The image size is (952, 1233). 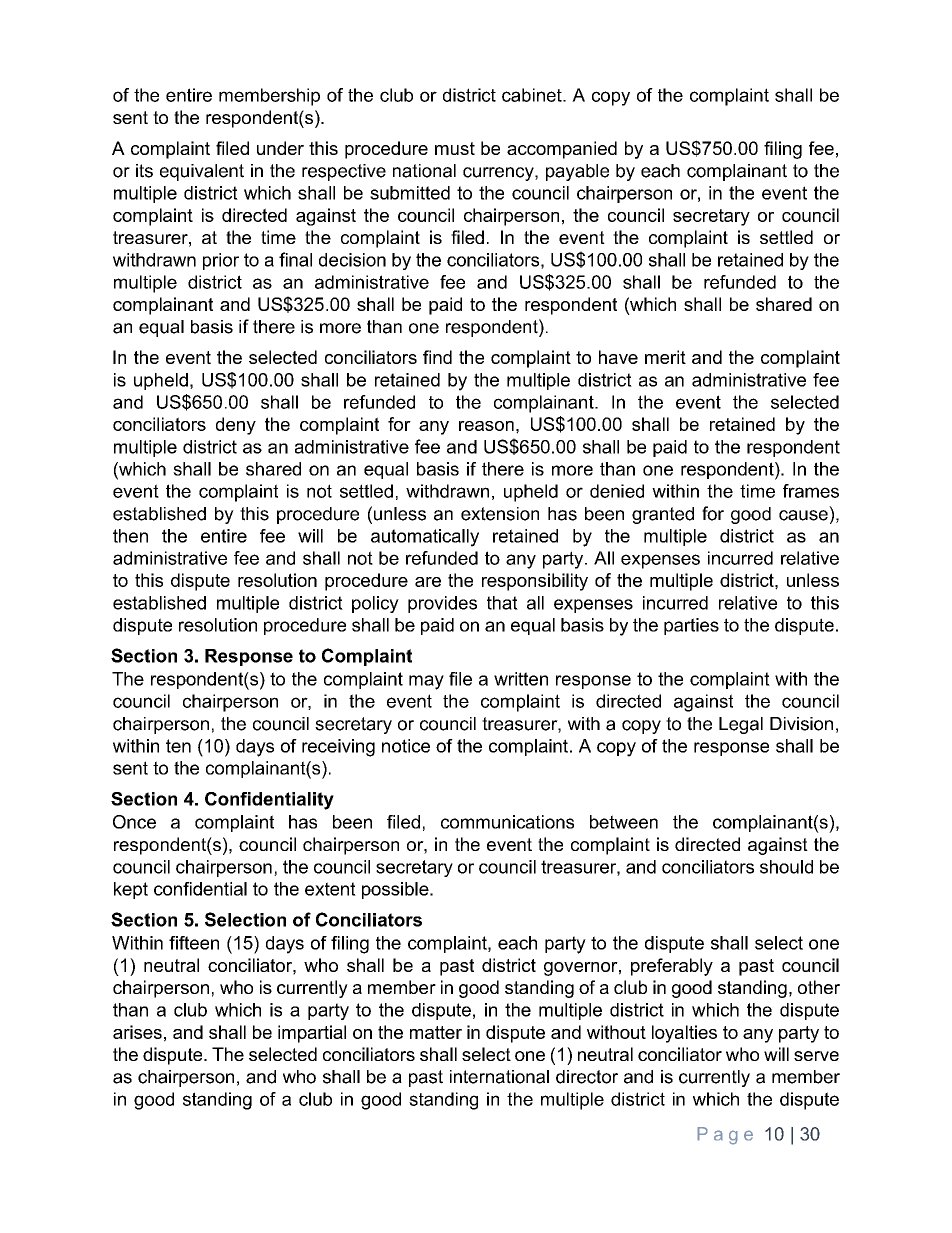 What do you see at coordinates (134, 822) in the document?
I see `Once` at bounding box center [134, 822].
